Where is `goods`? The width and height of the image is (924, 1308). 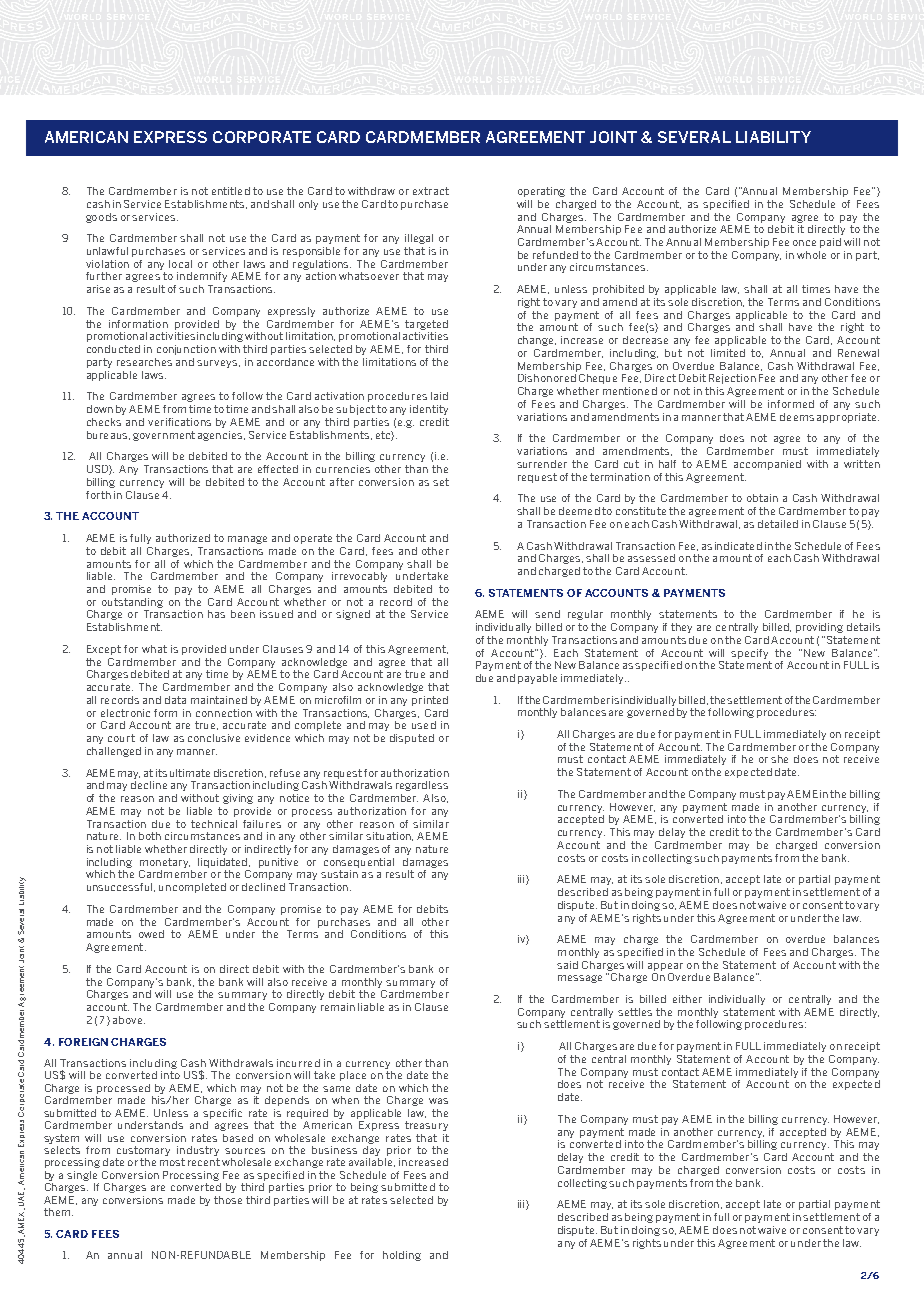 goods is located at coordinates (101, 218).
